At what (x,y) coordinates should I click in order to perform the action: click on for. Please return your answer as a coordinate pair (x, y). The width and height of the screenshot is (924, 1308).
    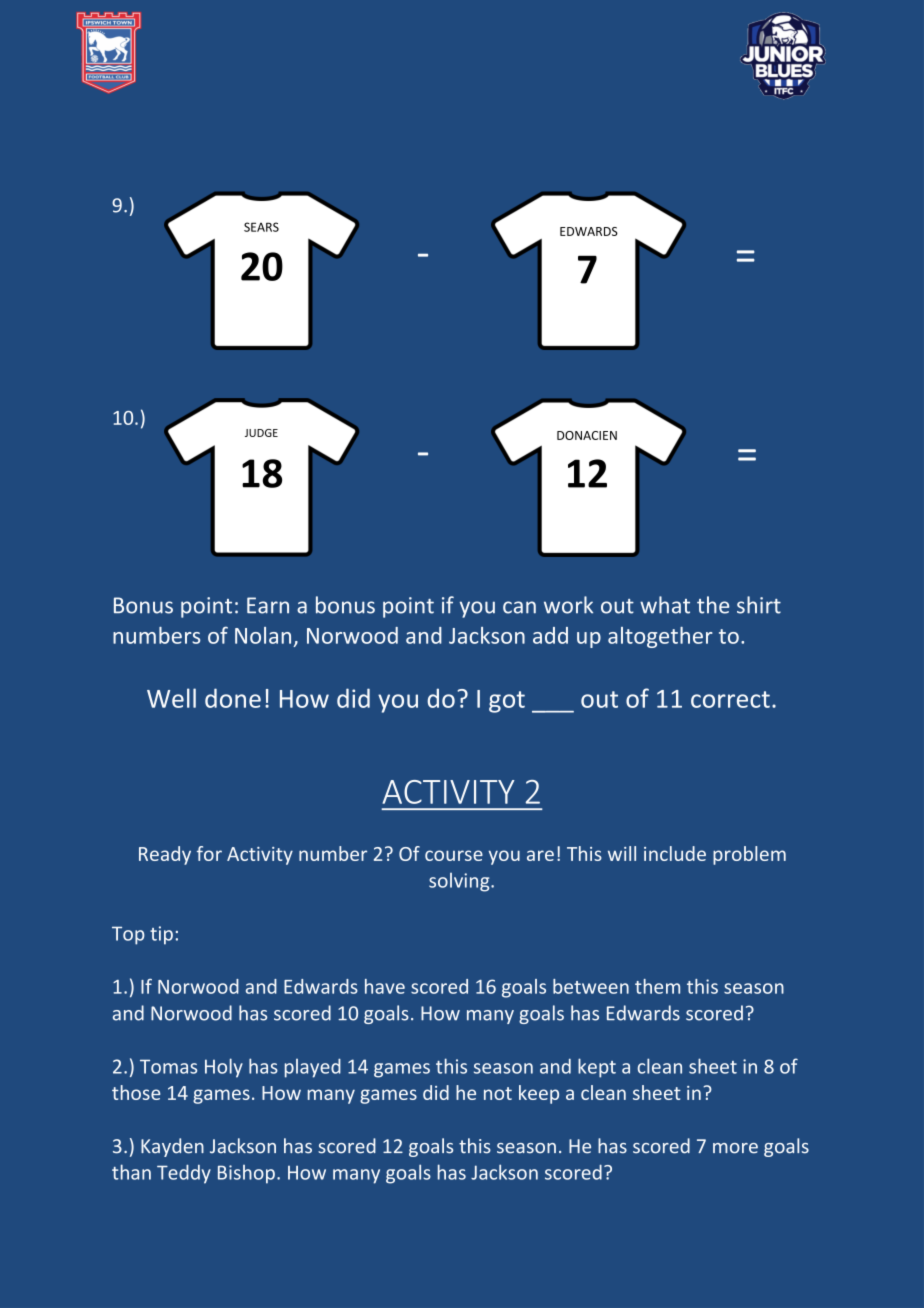
    Looking at the image, I should click on (209, 853).
